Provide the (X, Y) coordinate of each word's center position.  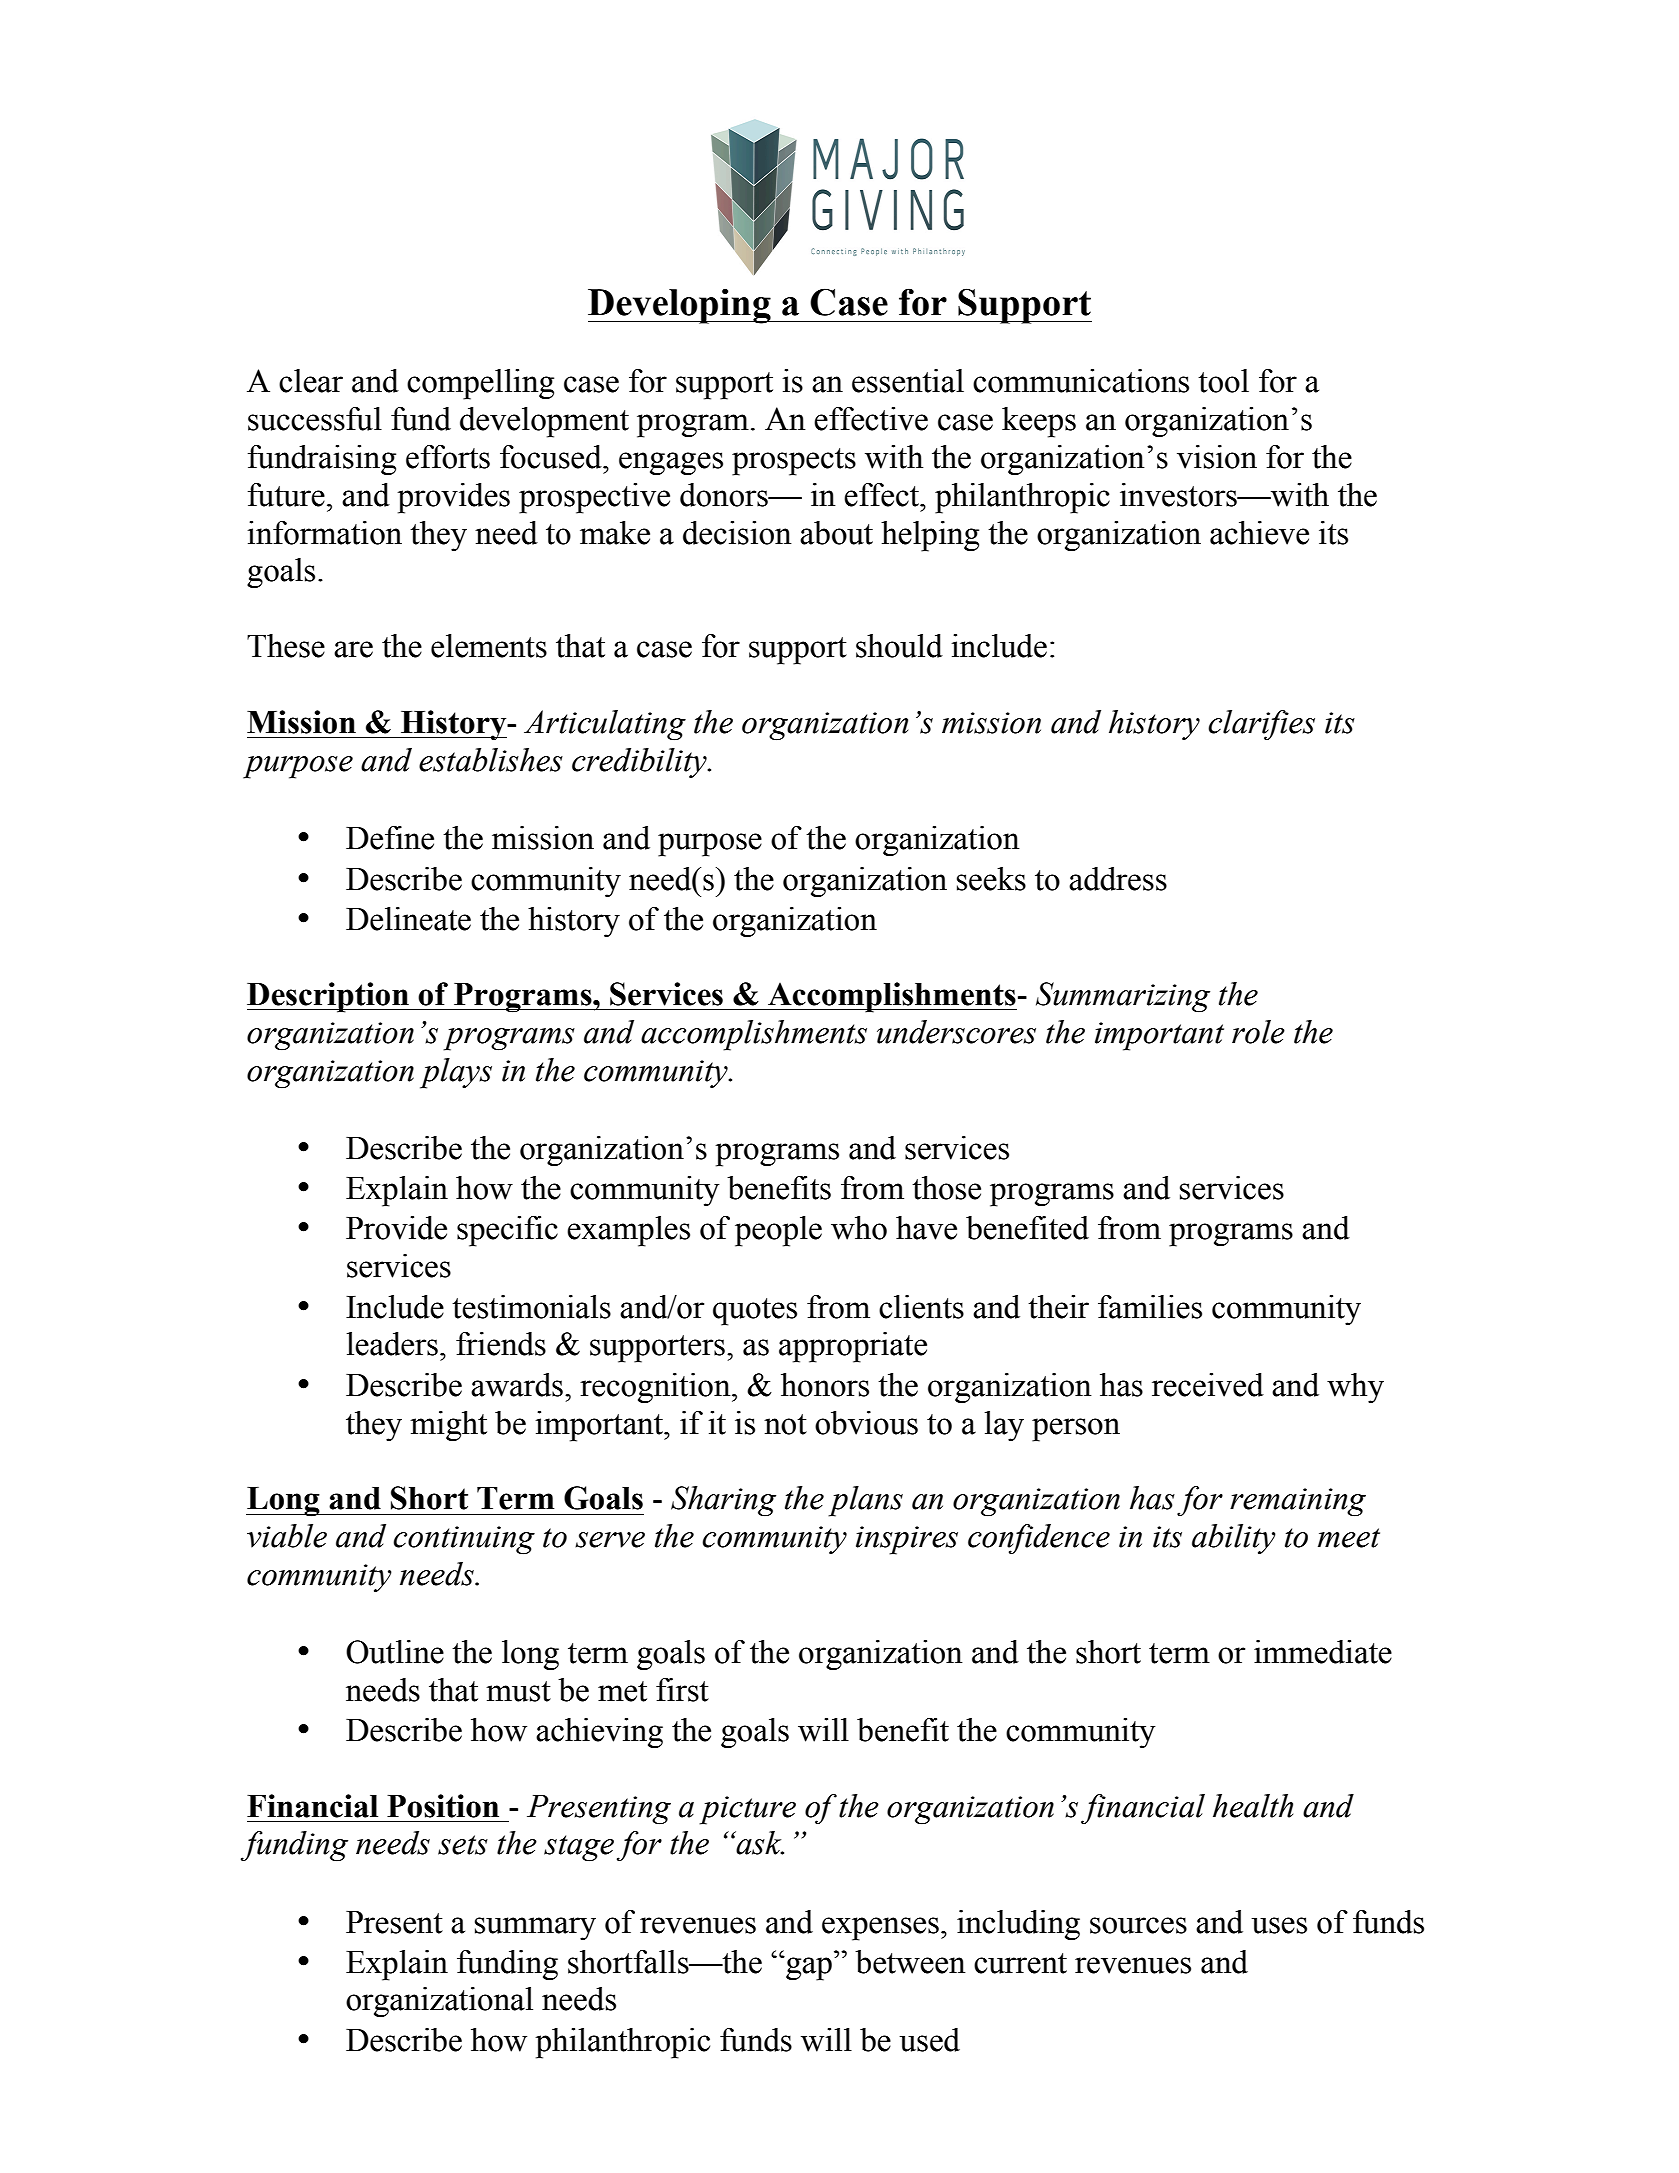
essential (908, 381)
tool (1223, 381)
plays (456, 1073)
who (859, 1228)
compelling (480, 384)
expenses (880, 1929)
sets (463, 1845)
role (1258, 1032)
